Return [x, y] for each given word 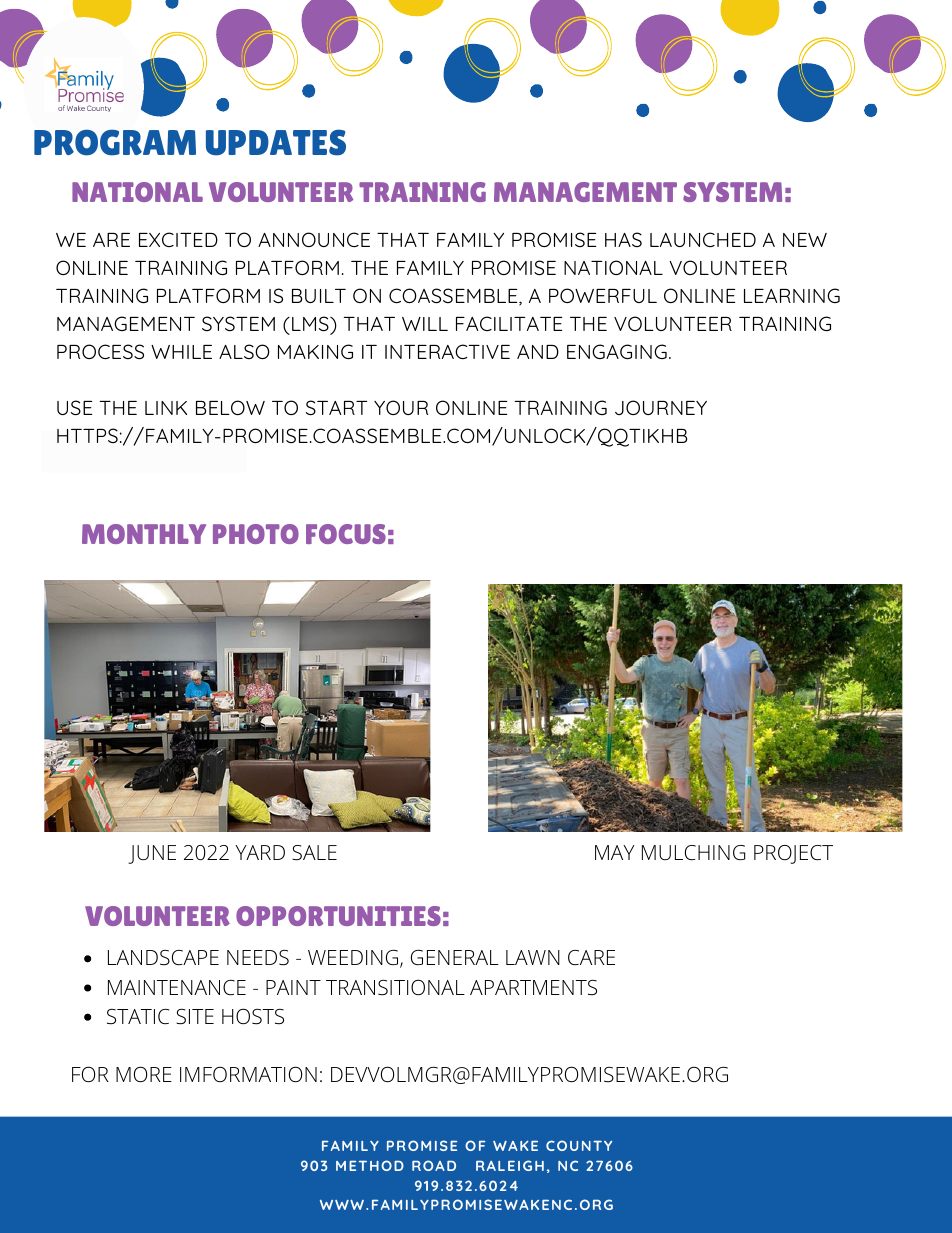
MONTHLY [144, 534]
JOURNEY [661, 407]
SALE [314, 853]
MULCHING [693, 852]
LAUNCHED [703, 239]
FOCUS [346, 534]
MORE [144, 1074]
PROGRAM [115, 142]
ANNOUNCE [314, 239]
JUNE [152, 854]
